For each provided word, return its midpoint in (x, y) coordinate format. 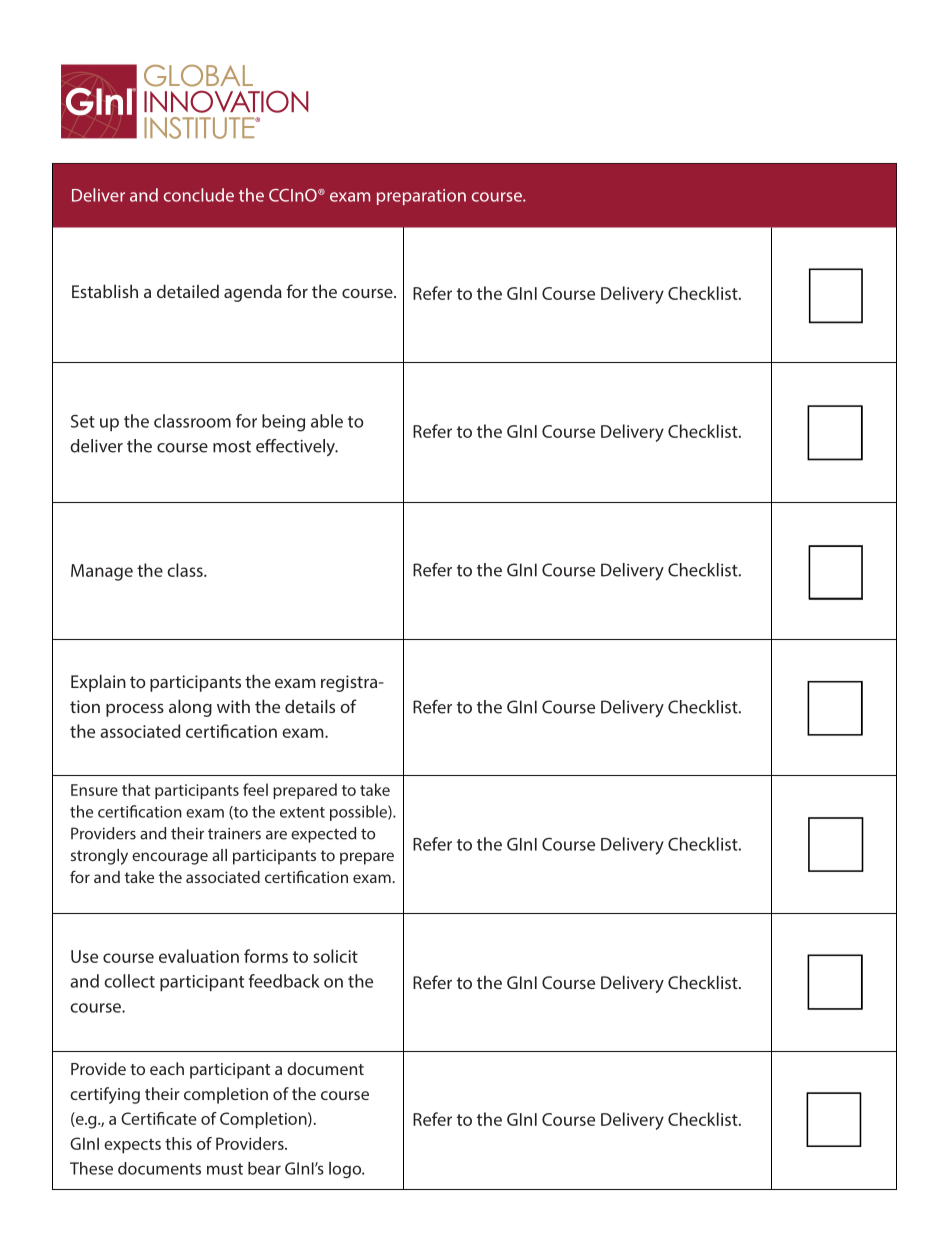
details (310, 706)
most (232, 447)
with (233, 706)
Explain (98, 683)
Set (83, 421)
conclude (199, 195)
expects (132, 1146)
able (327, 421)
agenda (253, 293)
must (225, 1169)
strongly (99, 857)
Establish (105, 291)
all (219, 855)
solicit (335, 956)
